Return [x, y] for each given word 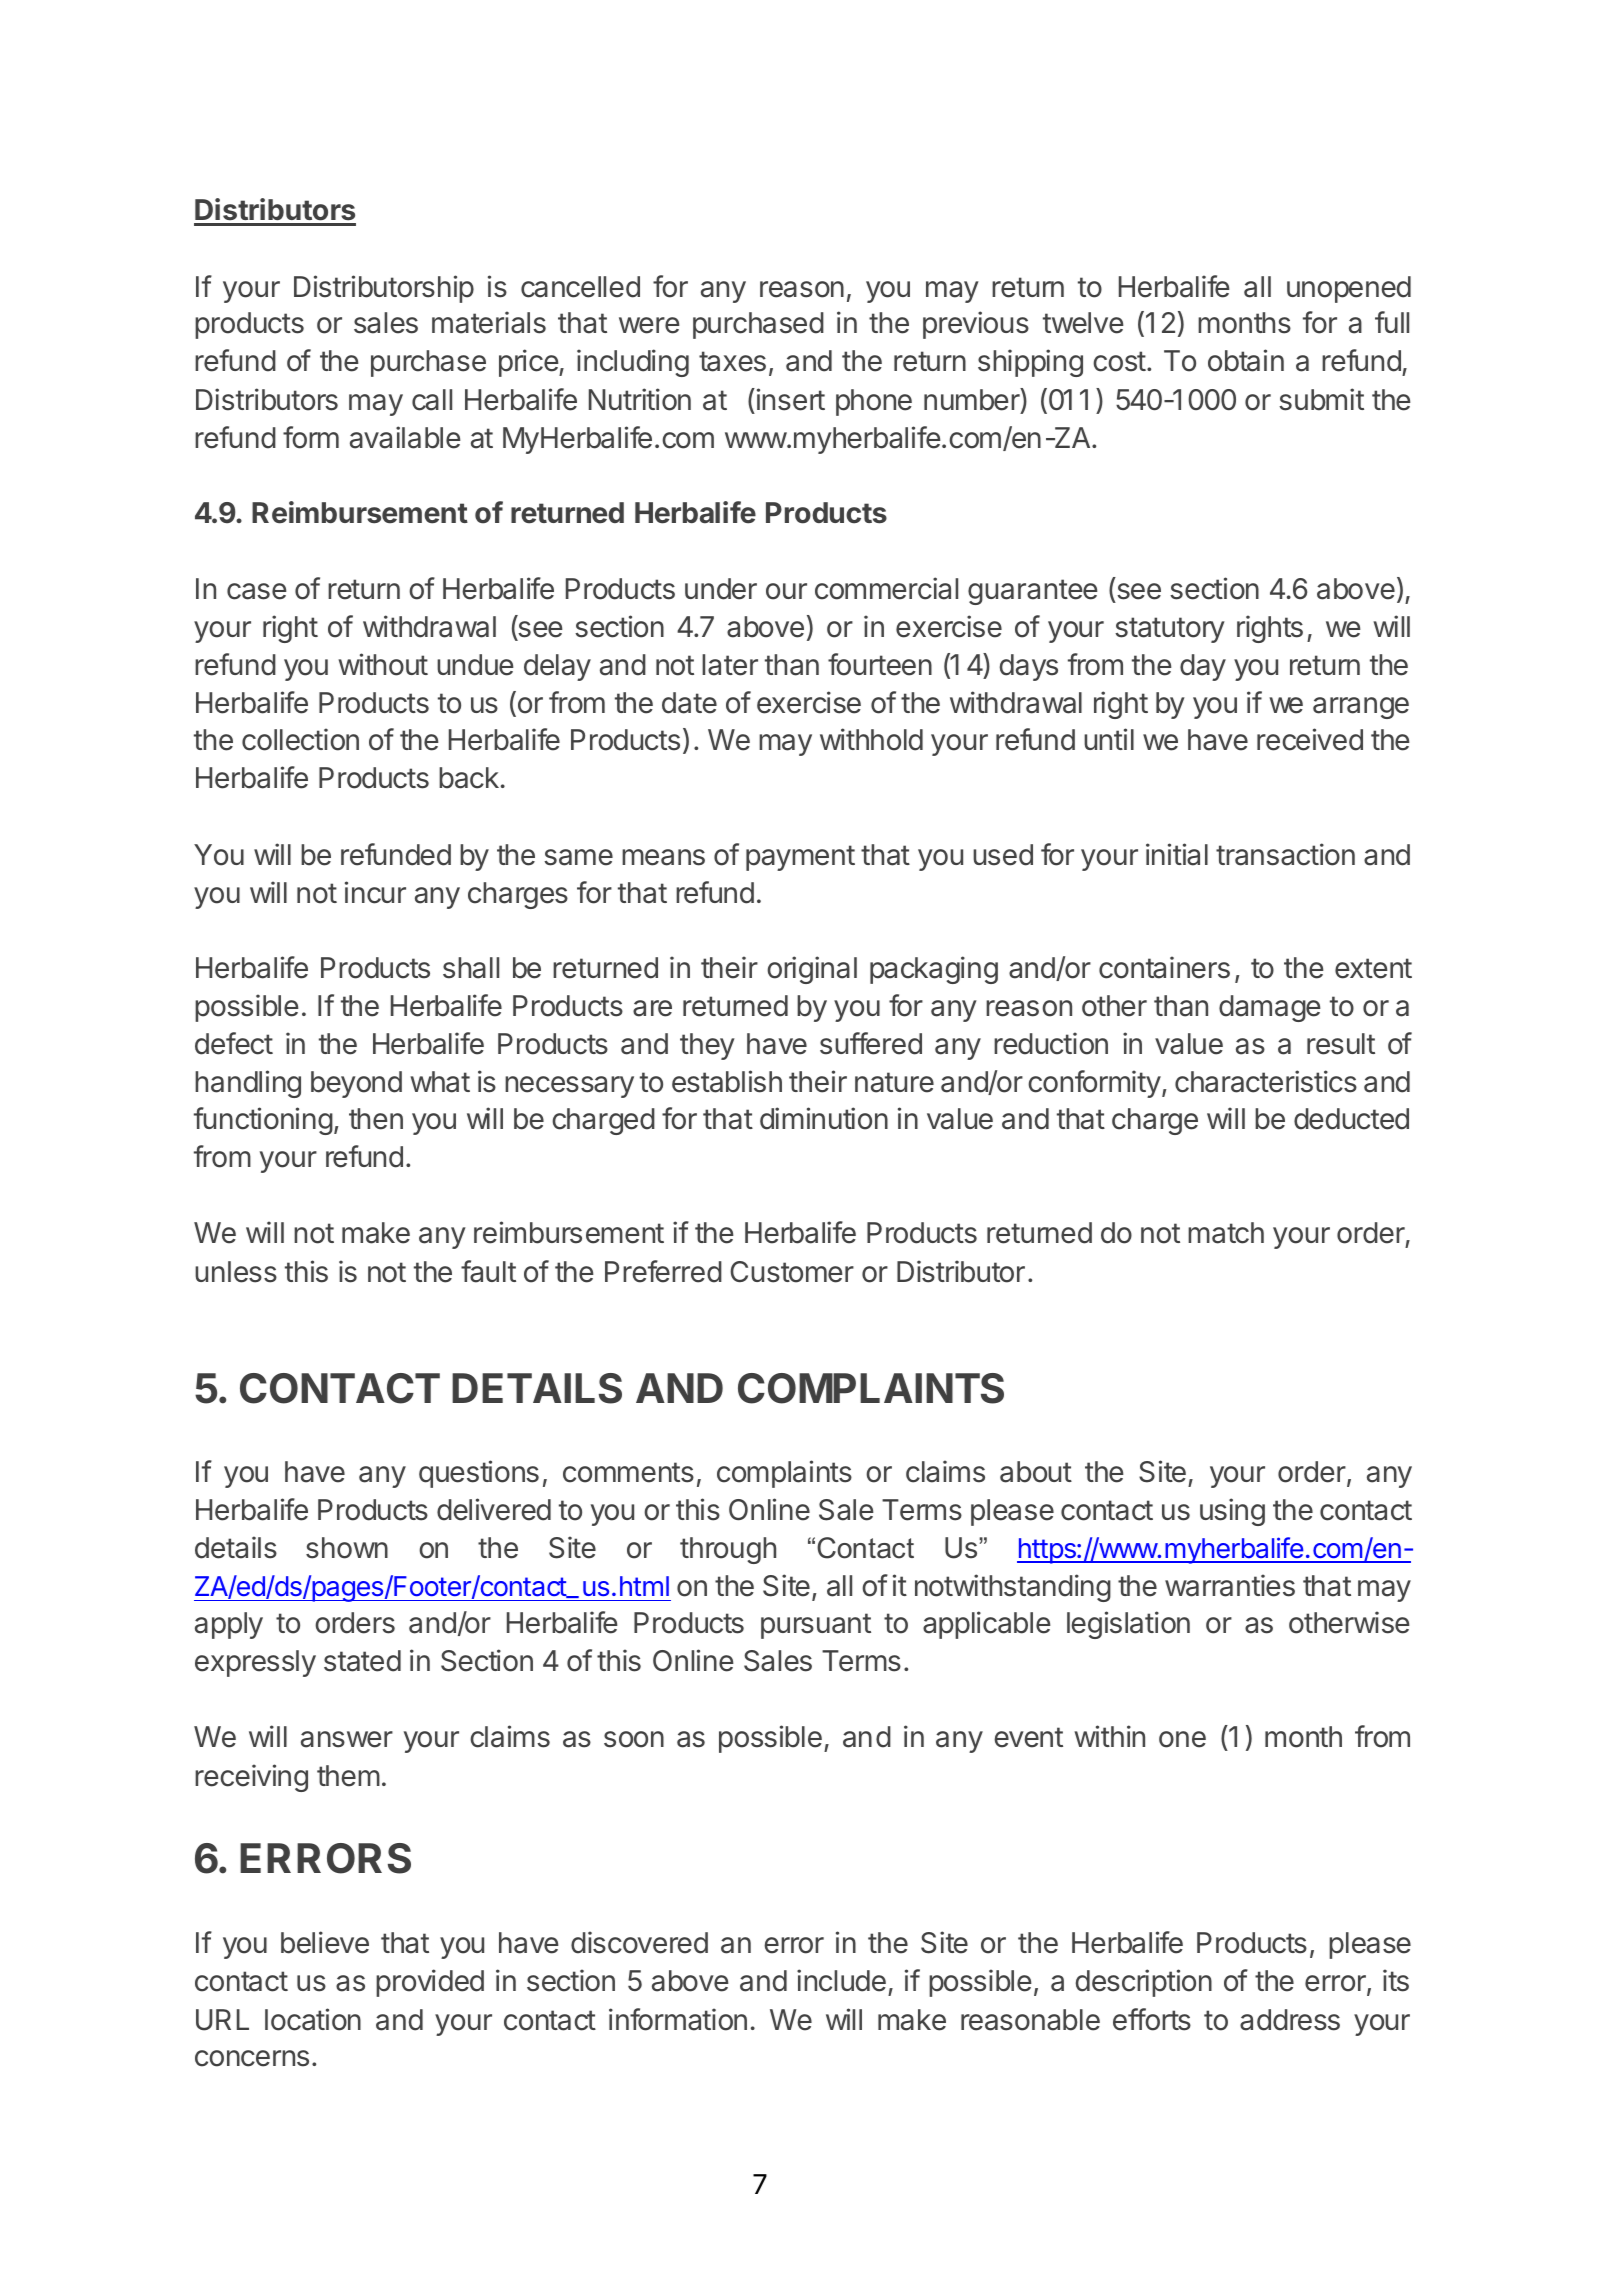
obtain [1246, 360]
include [841, 1980]
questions [479, 1474]
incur [375, 892]
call [432, 400]
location [313, 2019]
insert [791, 399]
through [728, 1550]
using [1232, 1512]
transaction [1285, 854]
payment [800, 858]
